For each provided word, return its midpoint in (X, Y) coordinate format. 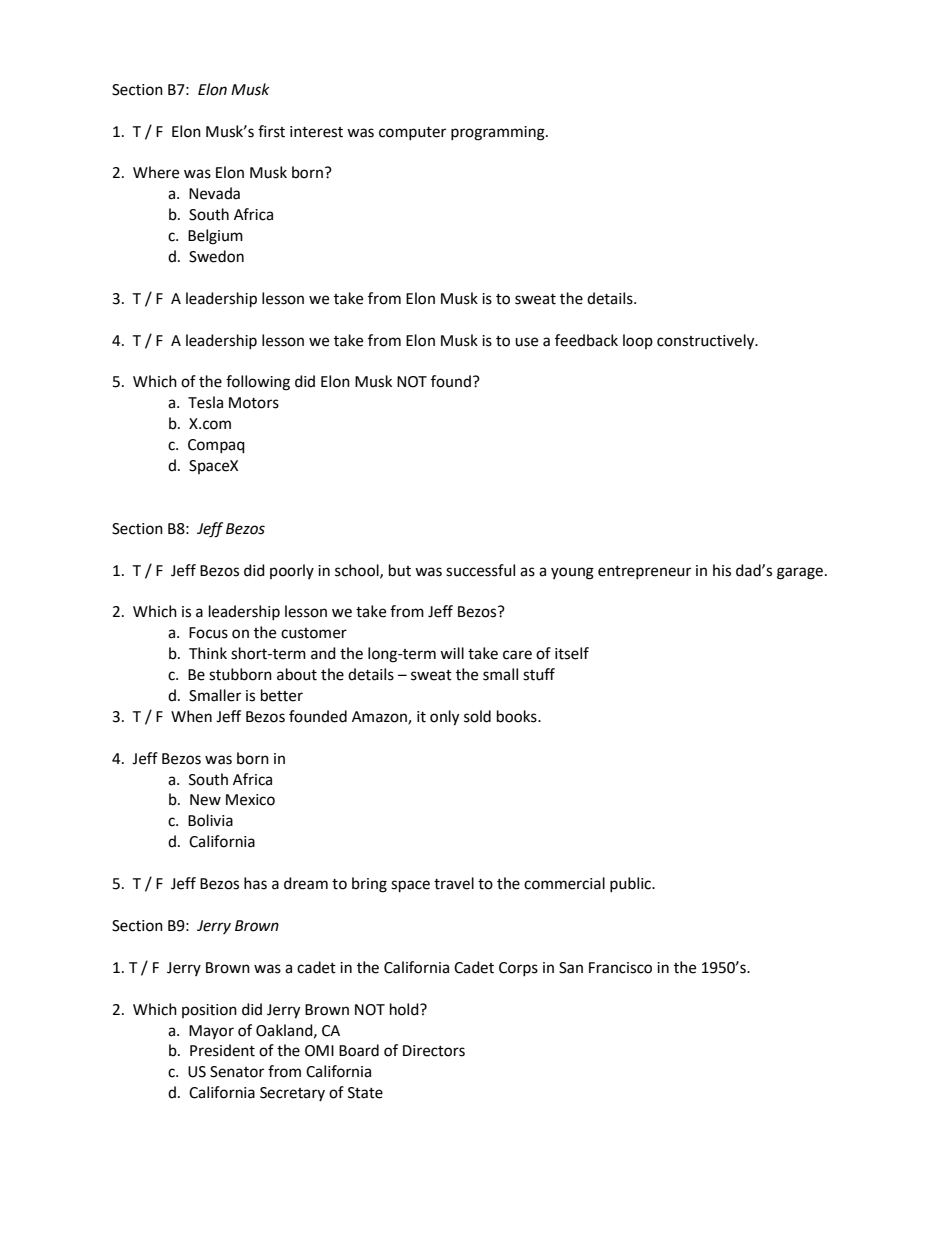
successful (480, 570)
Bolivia (210, 820)
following (258, 383)
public (631, 884)
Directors (434, 1051)
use (526, 342)
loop (638, 341)
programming (499, 133)
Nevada (214, 193)
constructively (707, 342)
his (722, 570)
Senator (237, 1072)
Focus (208, 633)
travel (454, 883)
